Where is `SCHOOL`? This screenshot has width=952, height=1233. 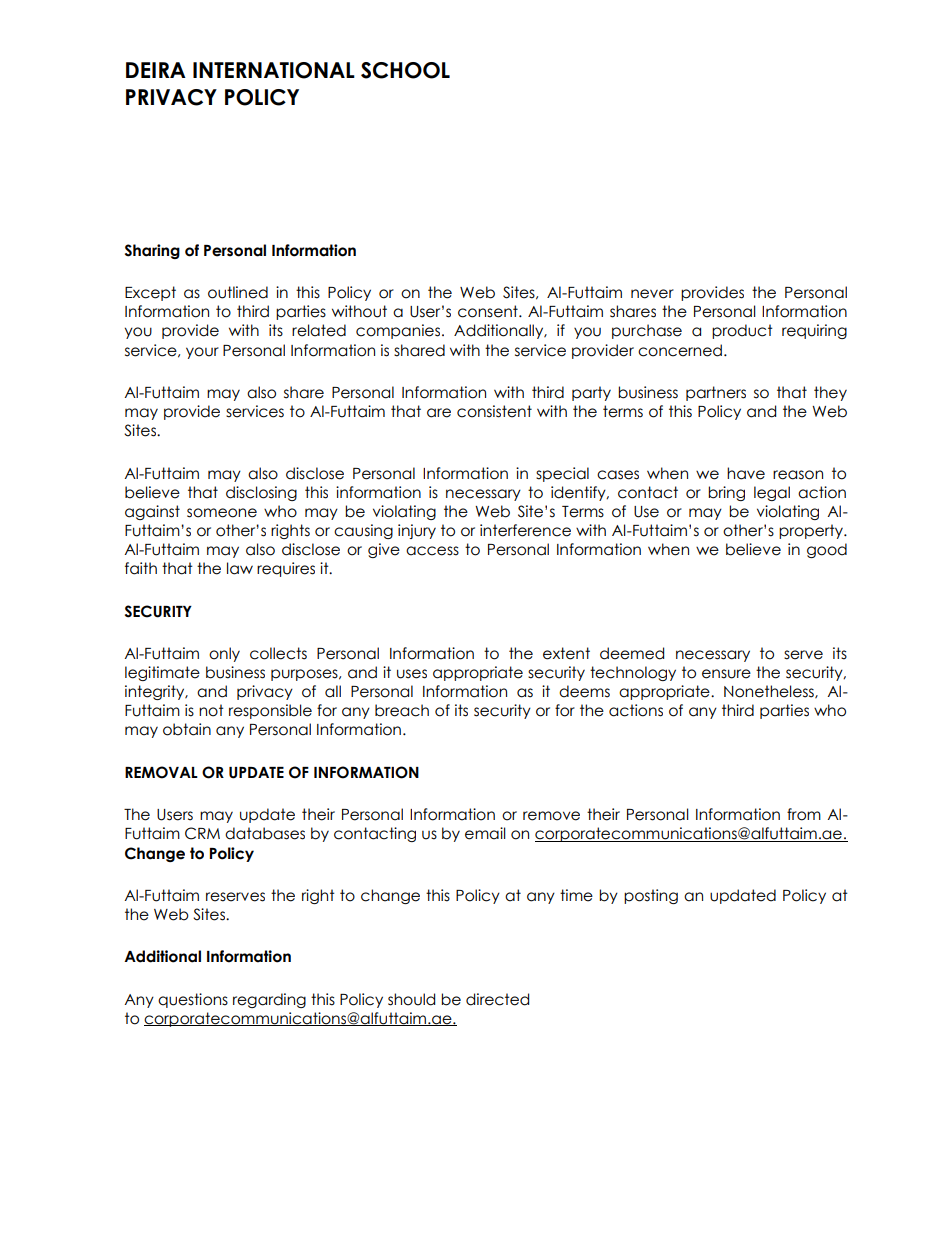
SCHOOL is located at coordinates (405, 70).
